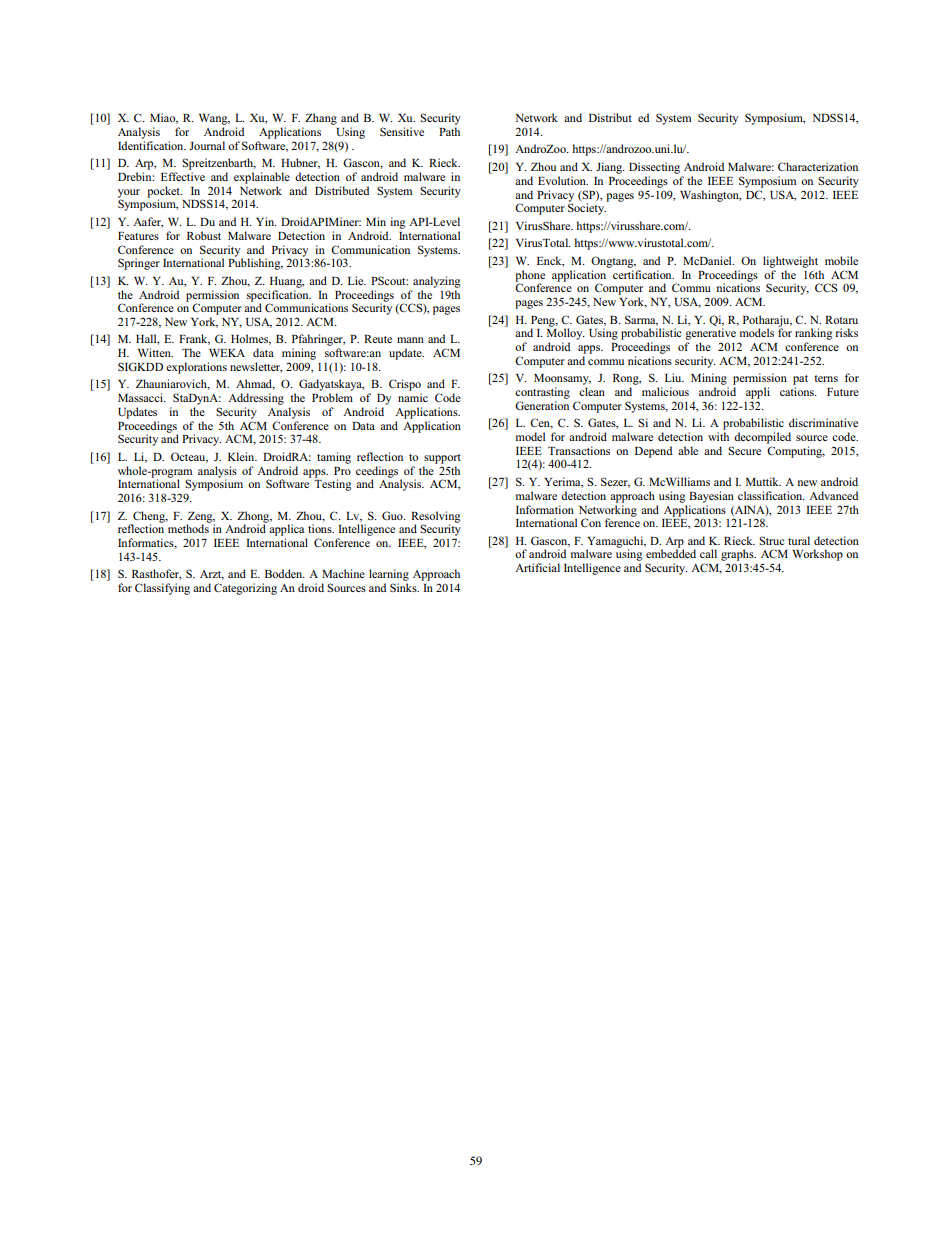 The width and height of the document is (952, 1233). I want to click on Characterization, so click(818, 166).
